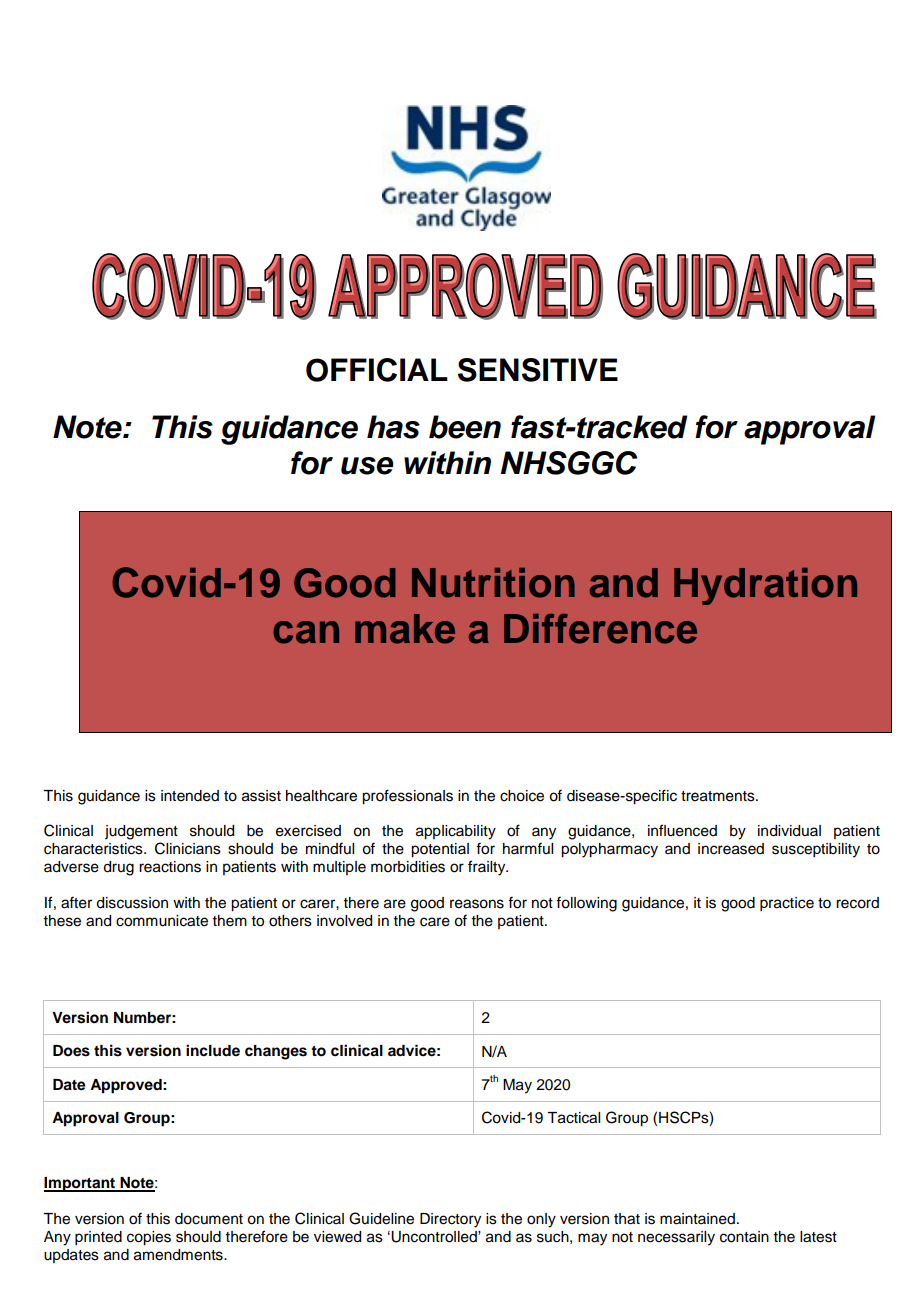 Image resolution: width=924 pixels, height=1308 pixels. I want to click on discussion, so click(132, 903).
